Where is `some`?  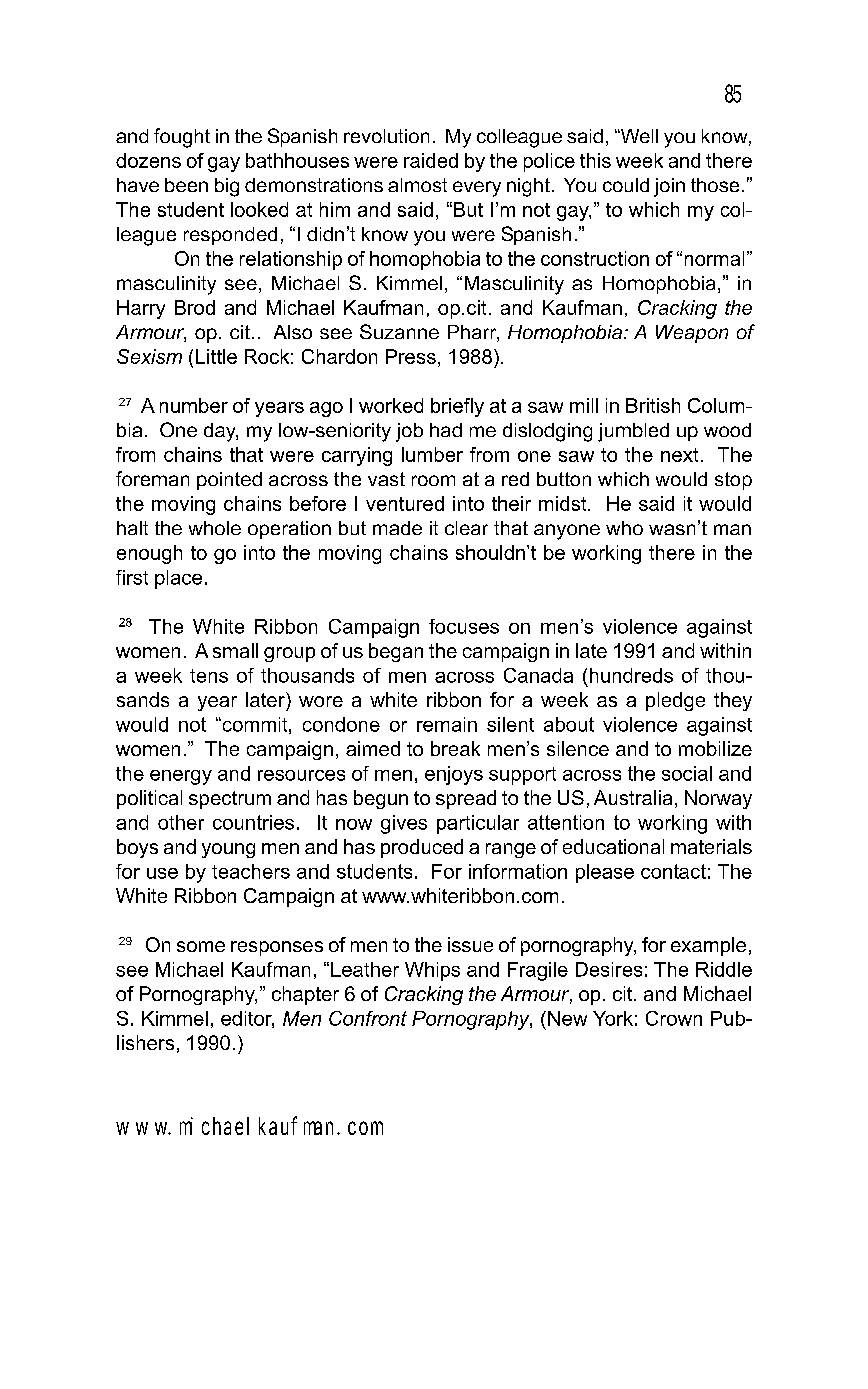 some is located at coordinates (201, 946).
